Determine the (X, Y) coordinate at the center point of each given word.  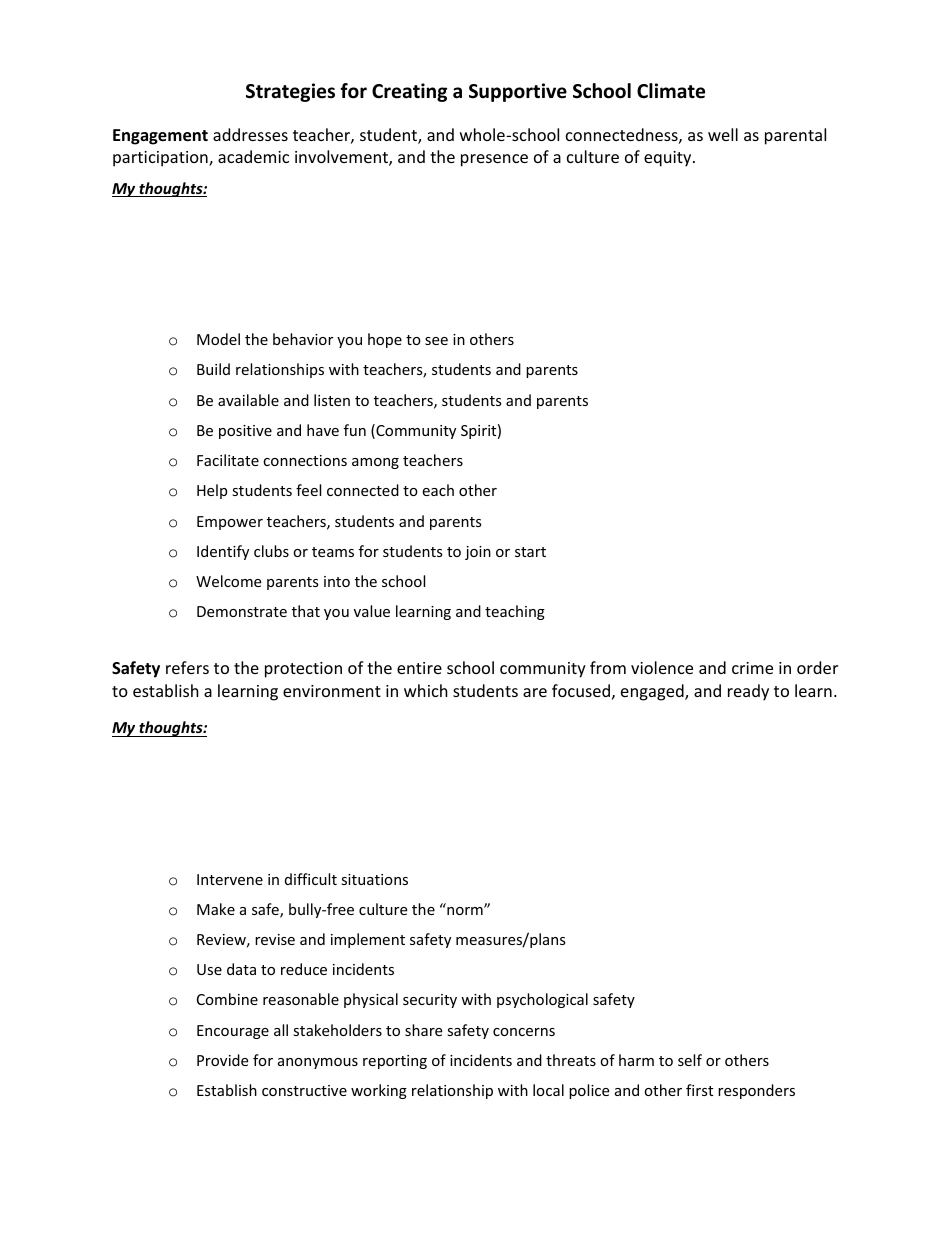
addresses (250, 134)
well (723, 134)
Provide (222, 1060)
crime (752, 668)
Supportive (518, 92)
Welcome (228, 581)
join (478, 553)
